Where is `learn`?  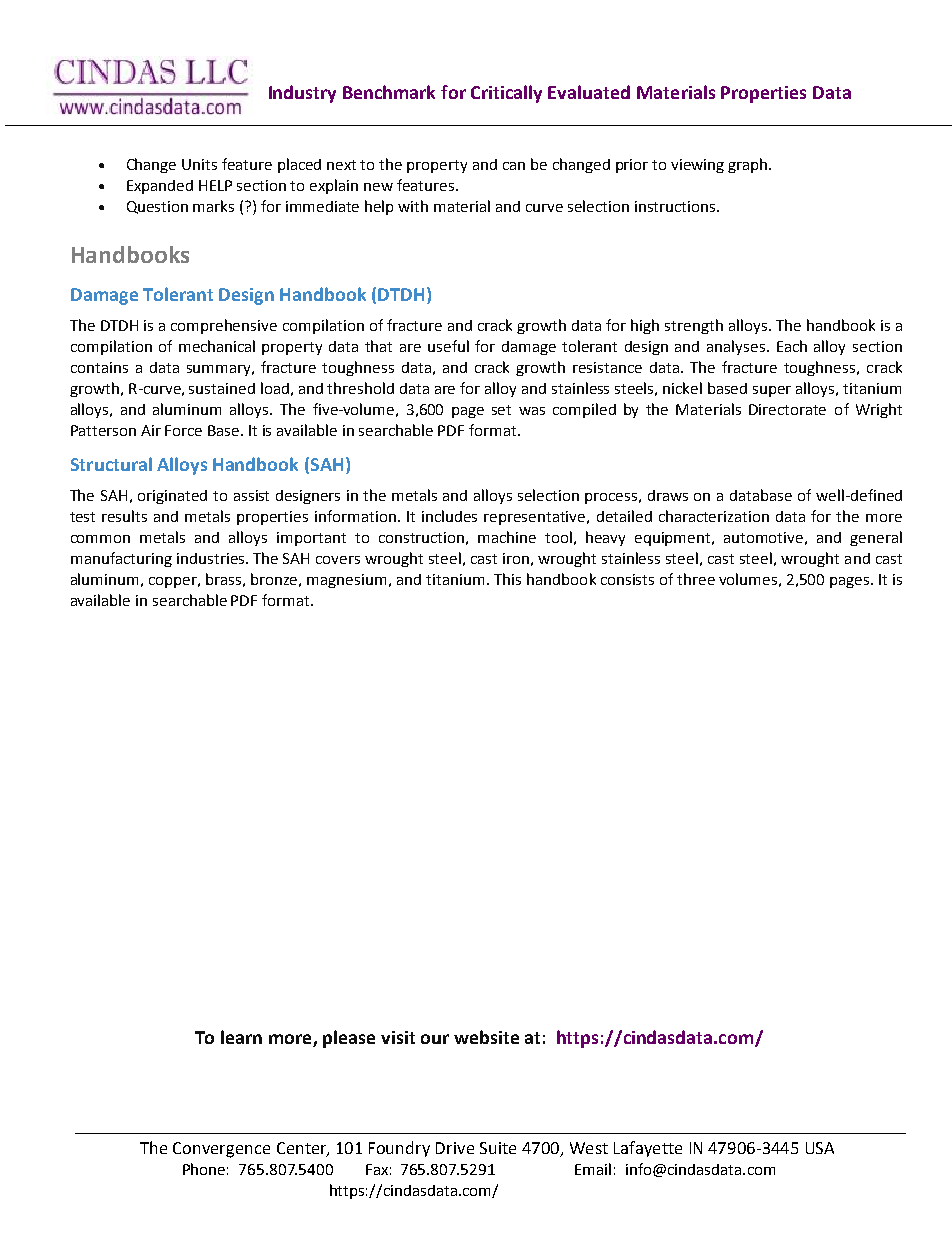
learn is located at coordinates (241, 1037).
